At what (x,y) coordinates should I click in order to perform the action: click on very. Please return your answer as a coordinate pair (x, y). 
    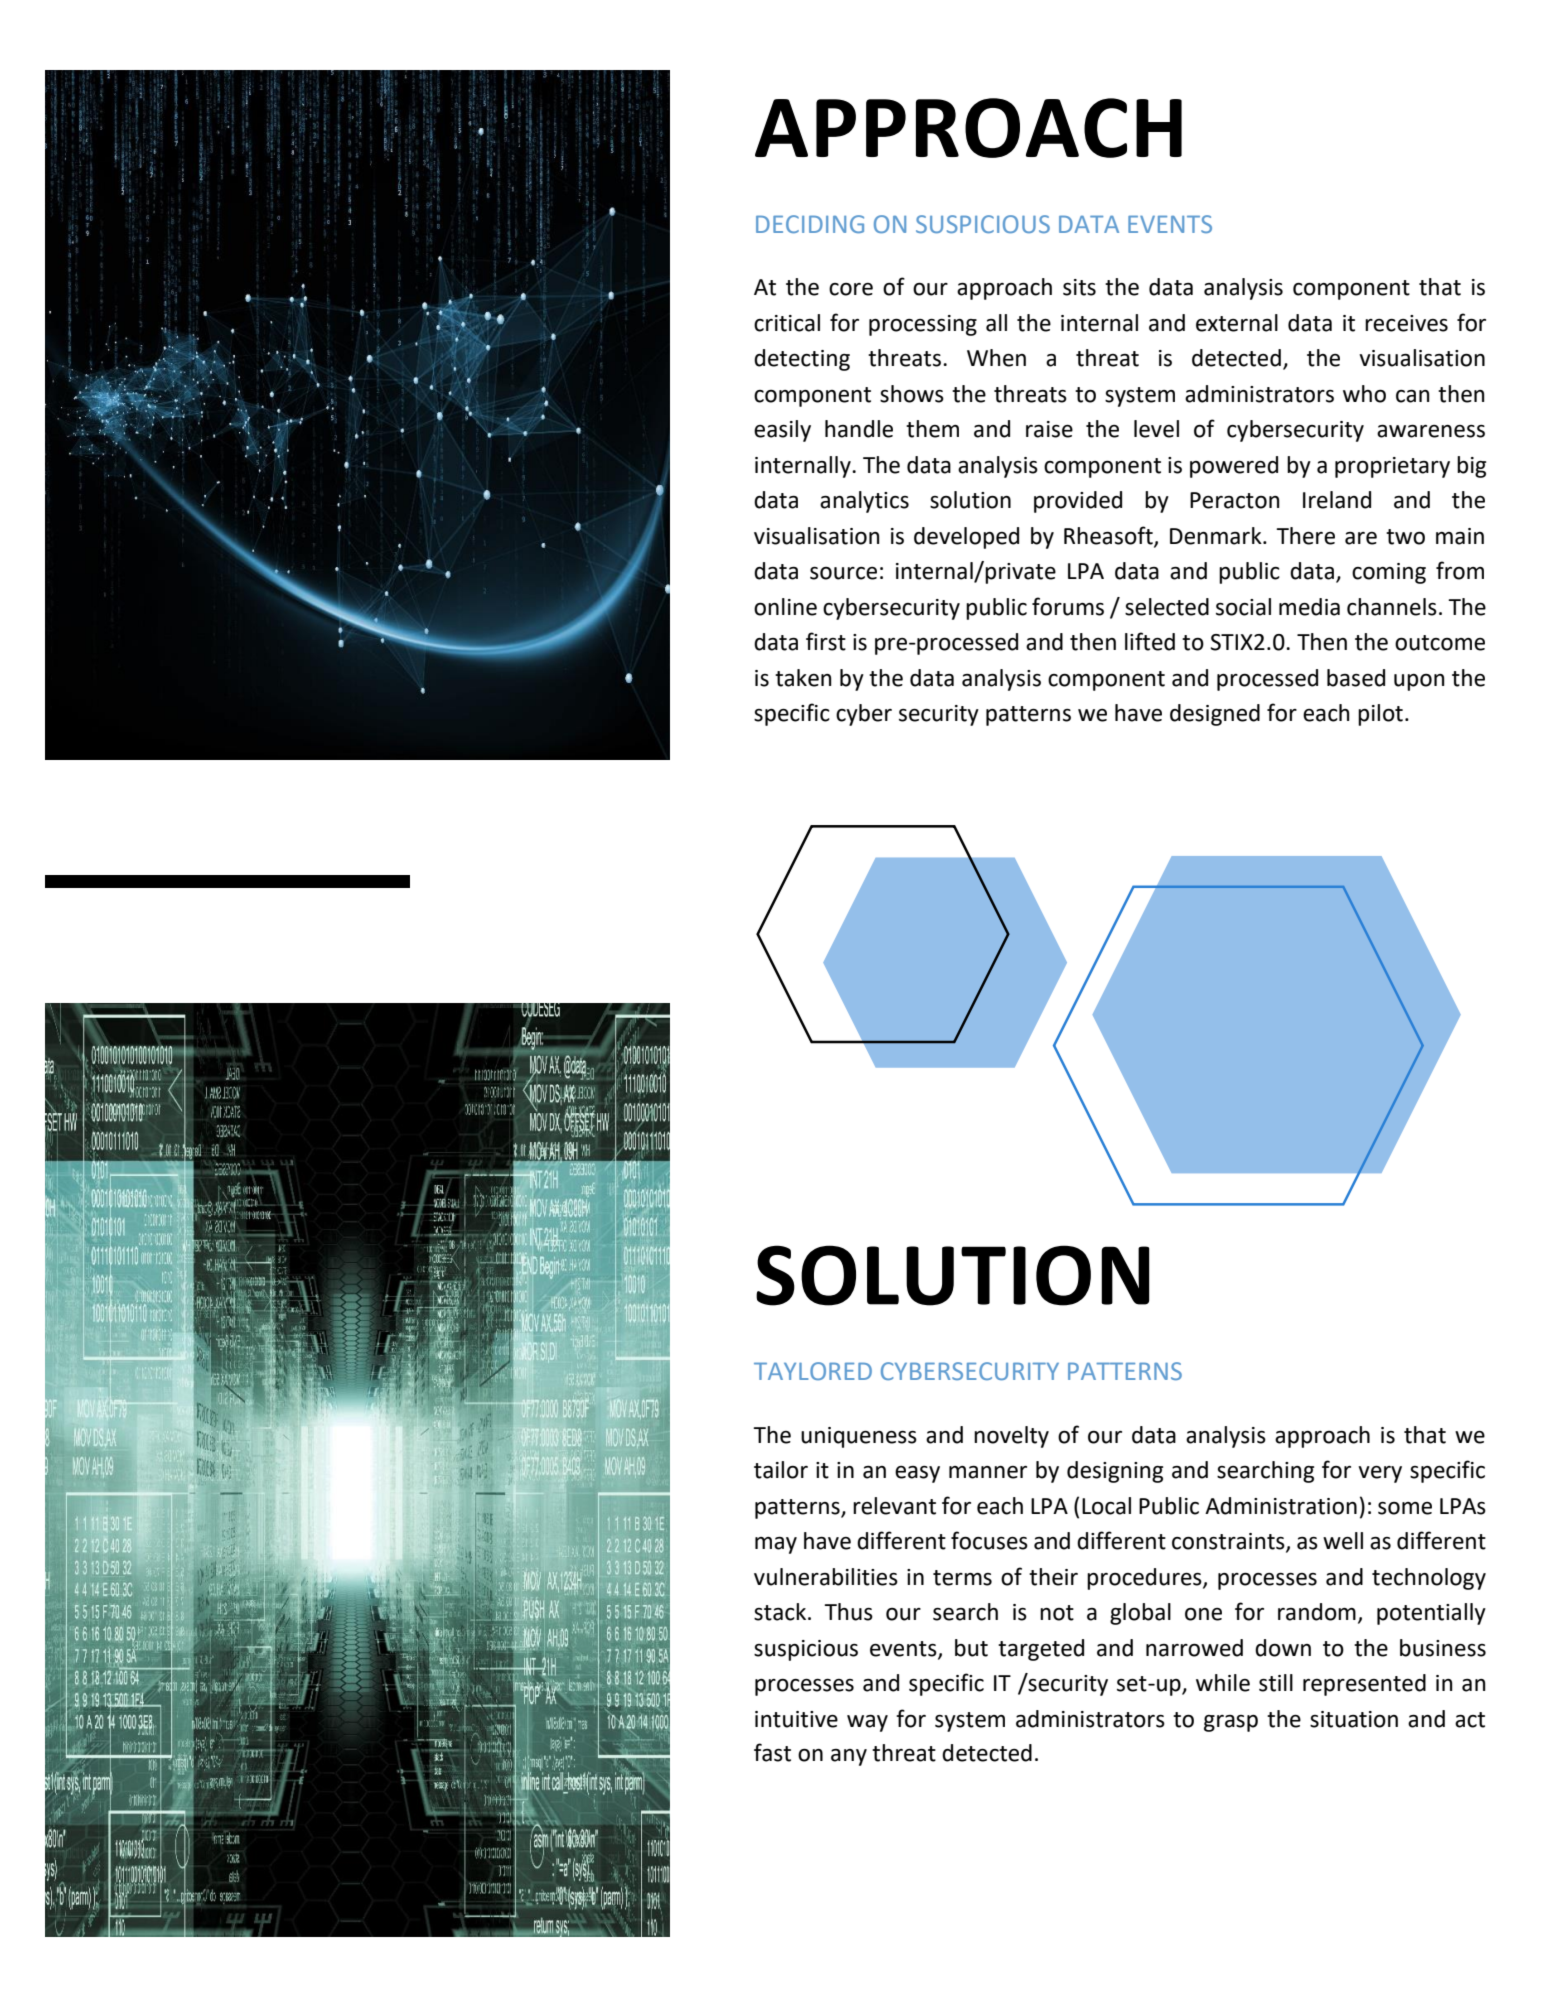
    Looking at the image, I should click on (1380, 1474).
